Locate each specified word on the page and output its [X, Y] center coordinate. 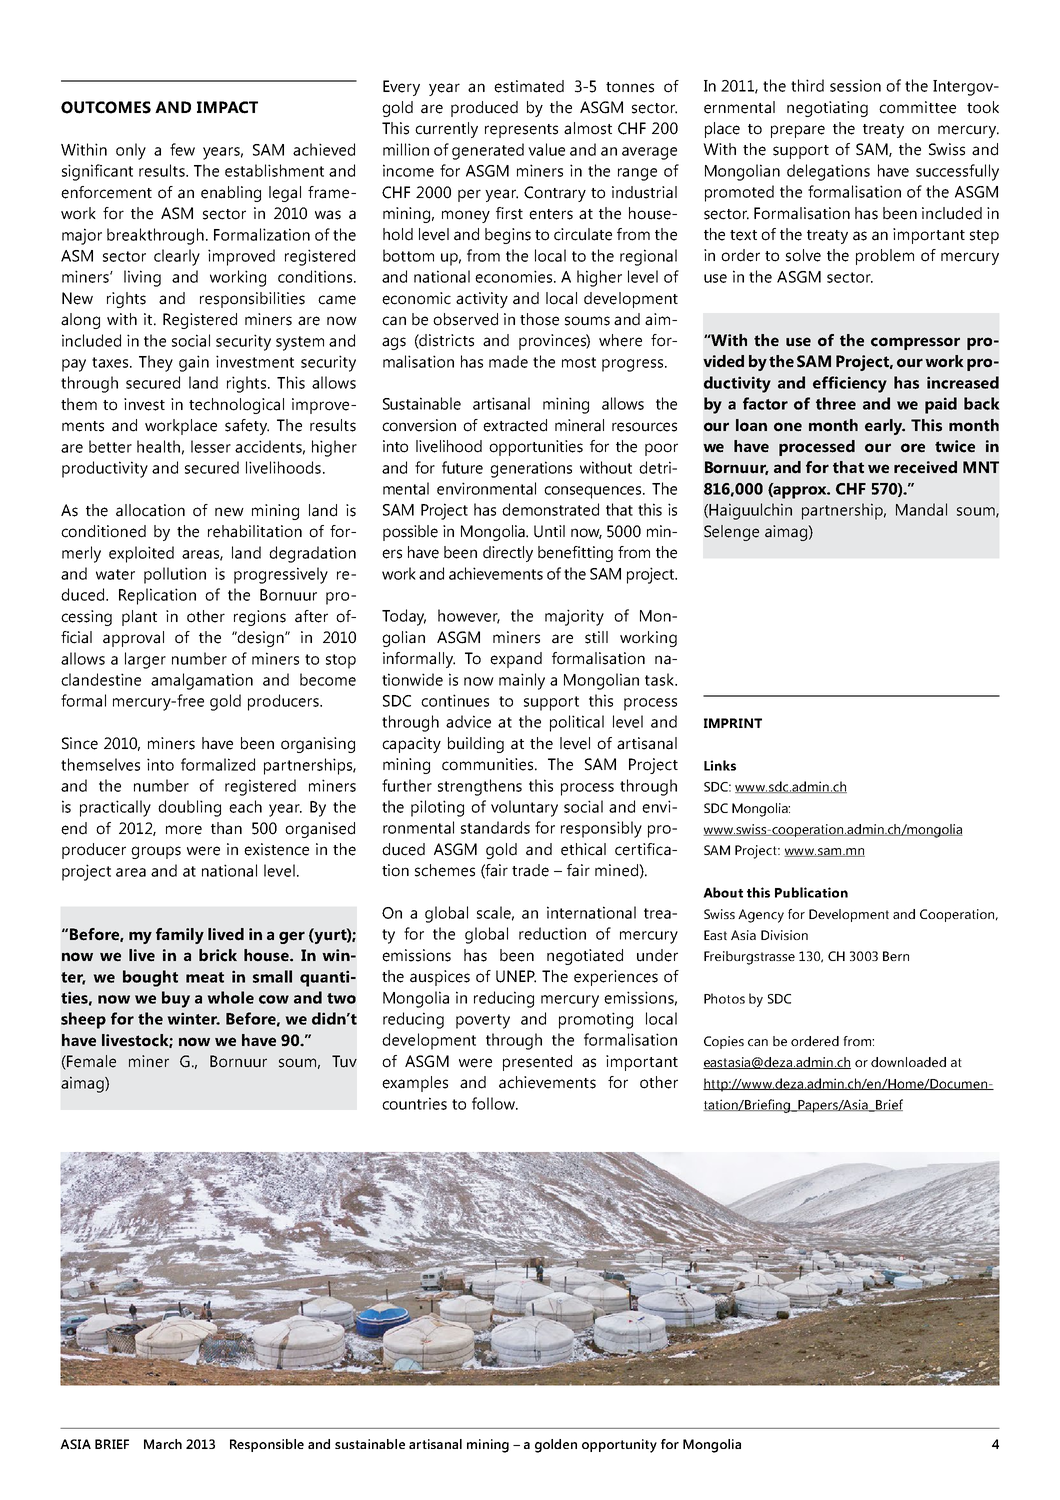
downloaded [908, 1062]
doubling [189, 808]
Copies [724, 1042]
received [925, 467]
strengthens [480, 787]
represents [521, 131]
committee [917, 107]
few [182, 149]
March [163, 1444]
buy [176, 999]
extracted [515, 425]
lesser [211, 446]
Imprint [733, 723]
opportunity [619, 1446]
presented [537, 1063]
